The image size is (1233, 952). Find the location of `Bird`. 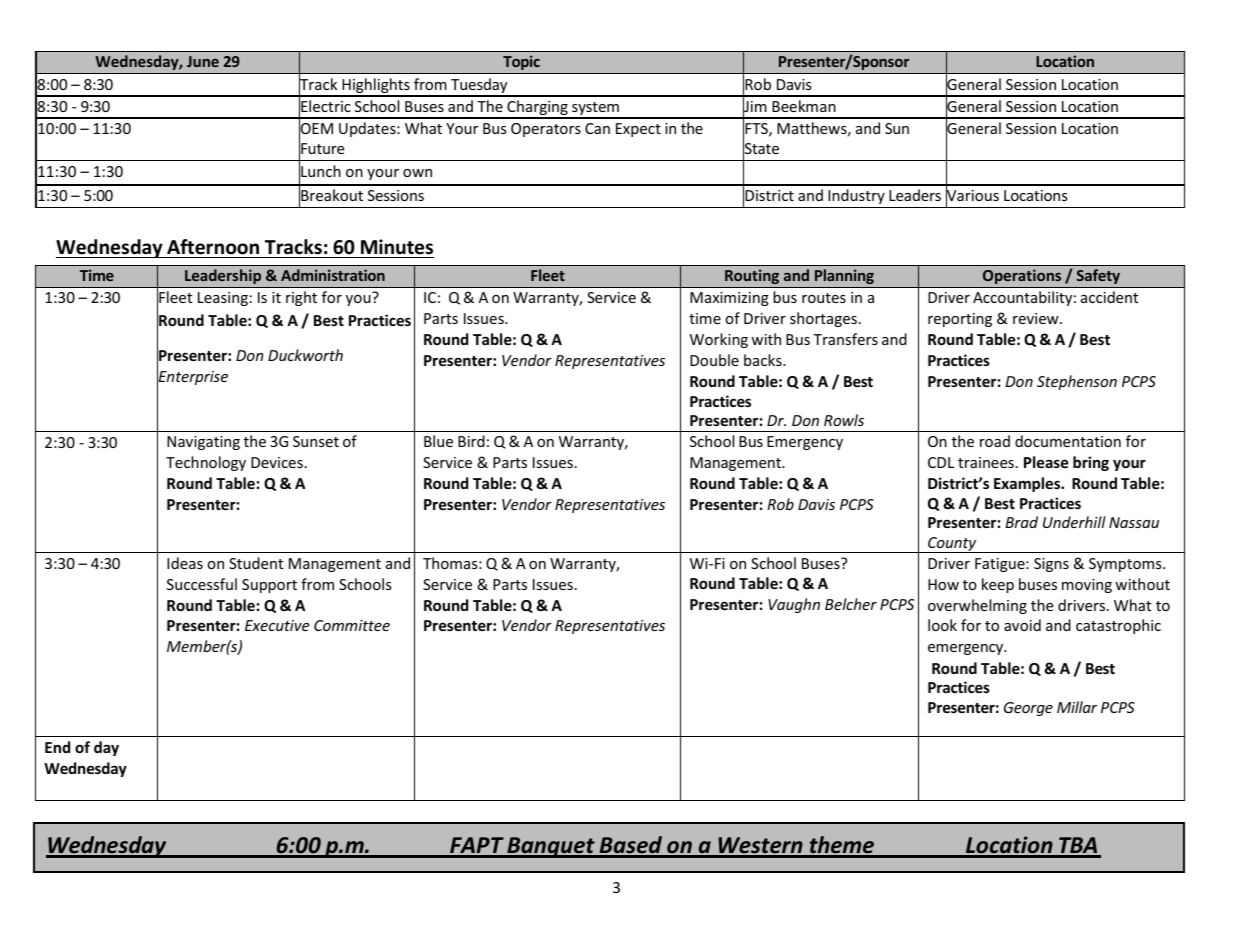

Bird is located at coordinates (471, 441).
